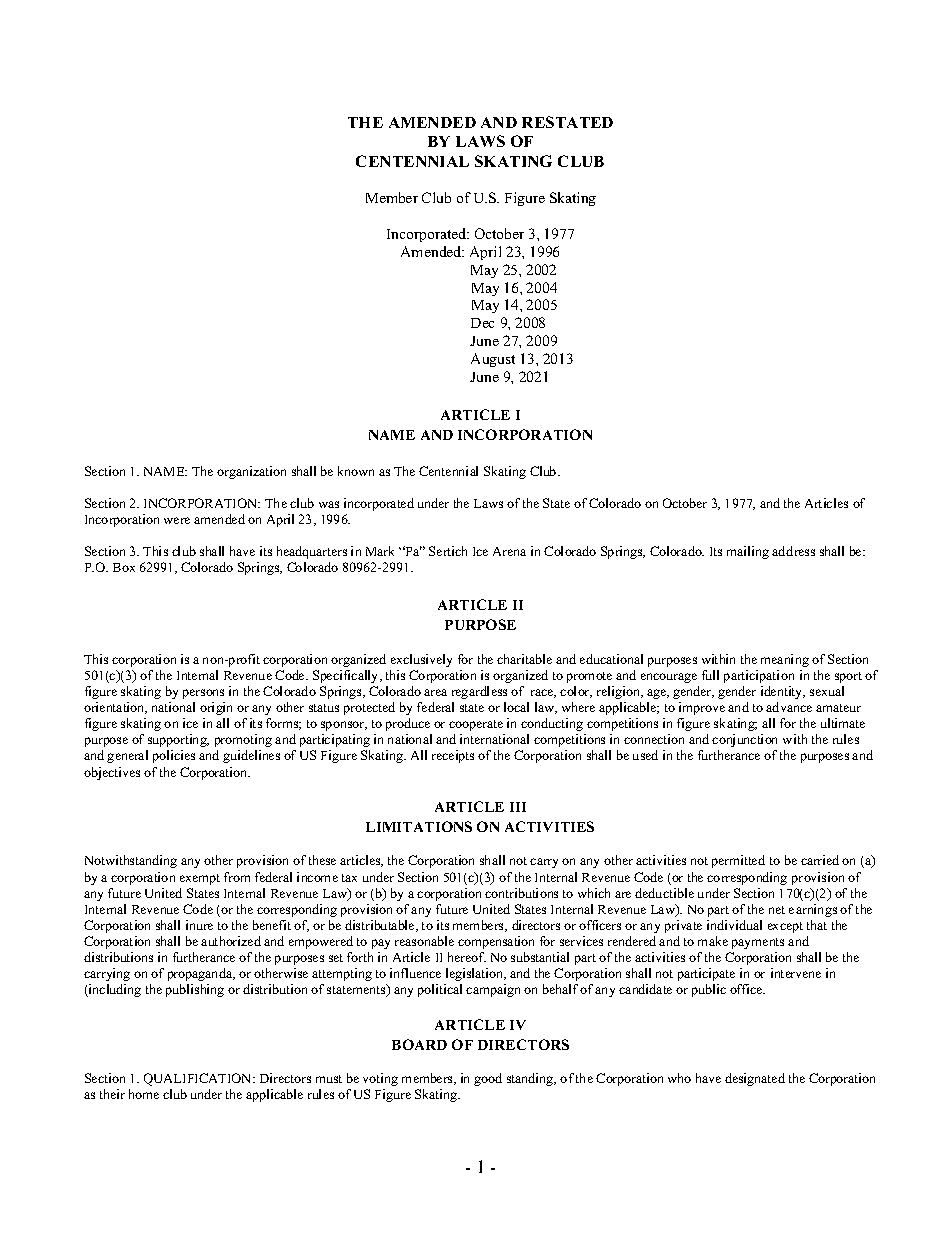 This page has width=952, height=1233. Describe the element at coordinates (789, 707) in the page. I see `advance` at that location.
